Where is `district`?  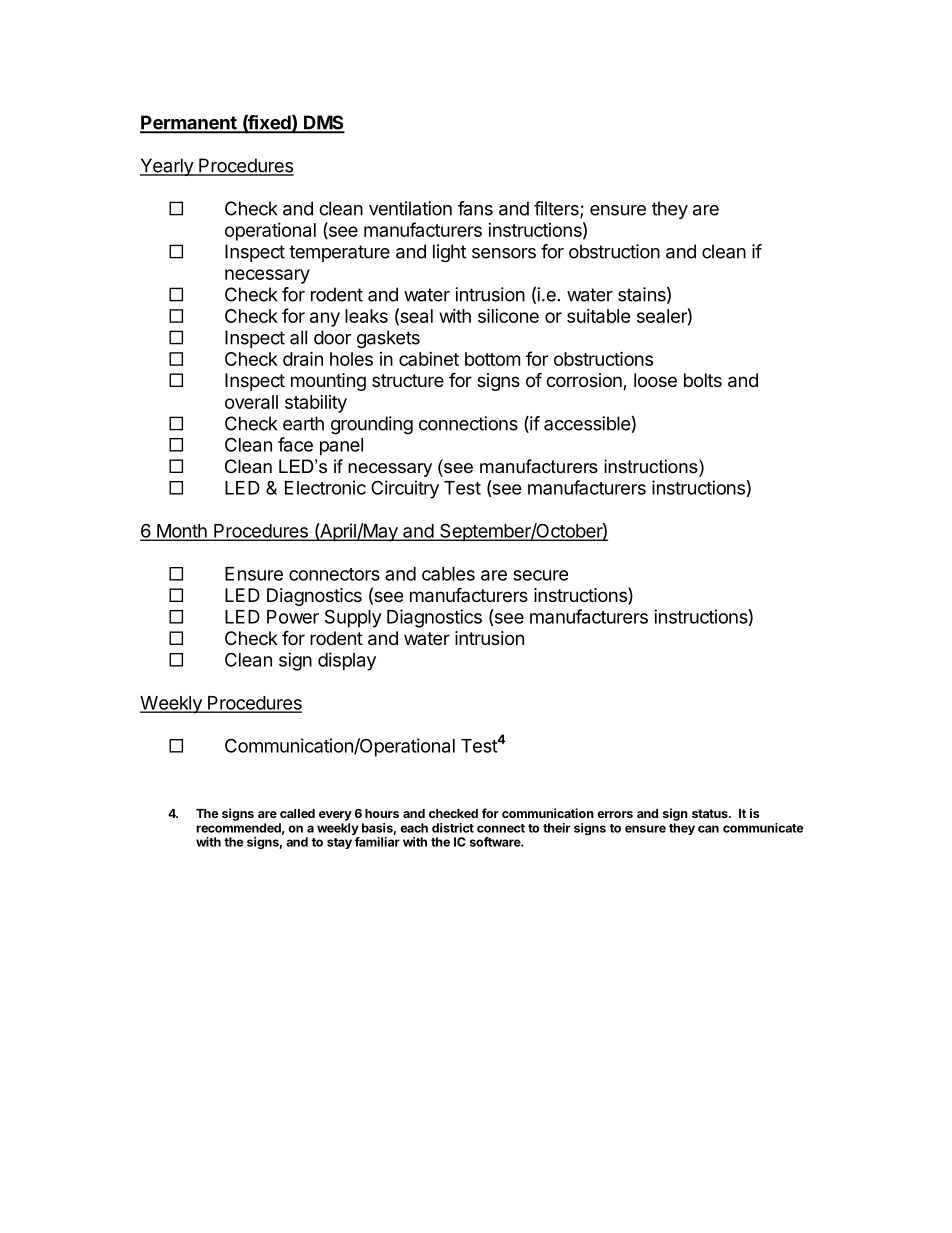 district is located at coordinates (453, 828).
